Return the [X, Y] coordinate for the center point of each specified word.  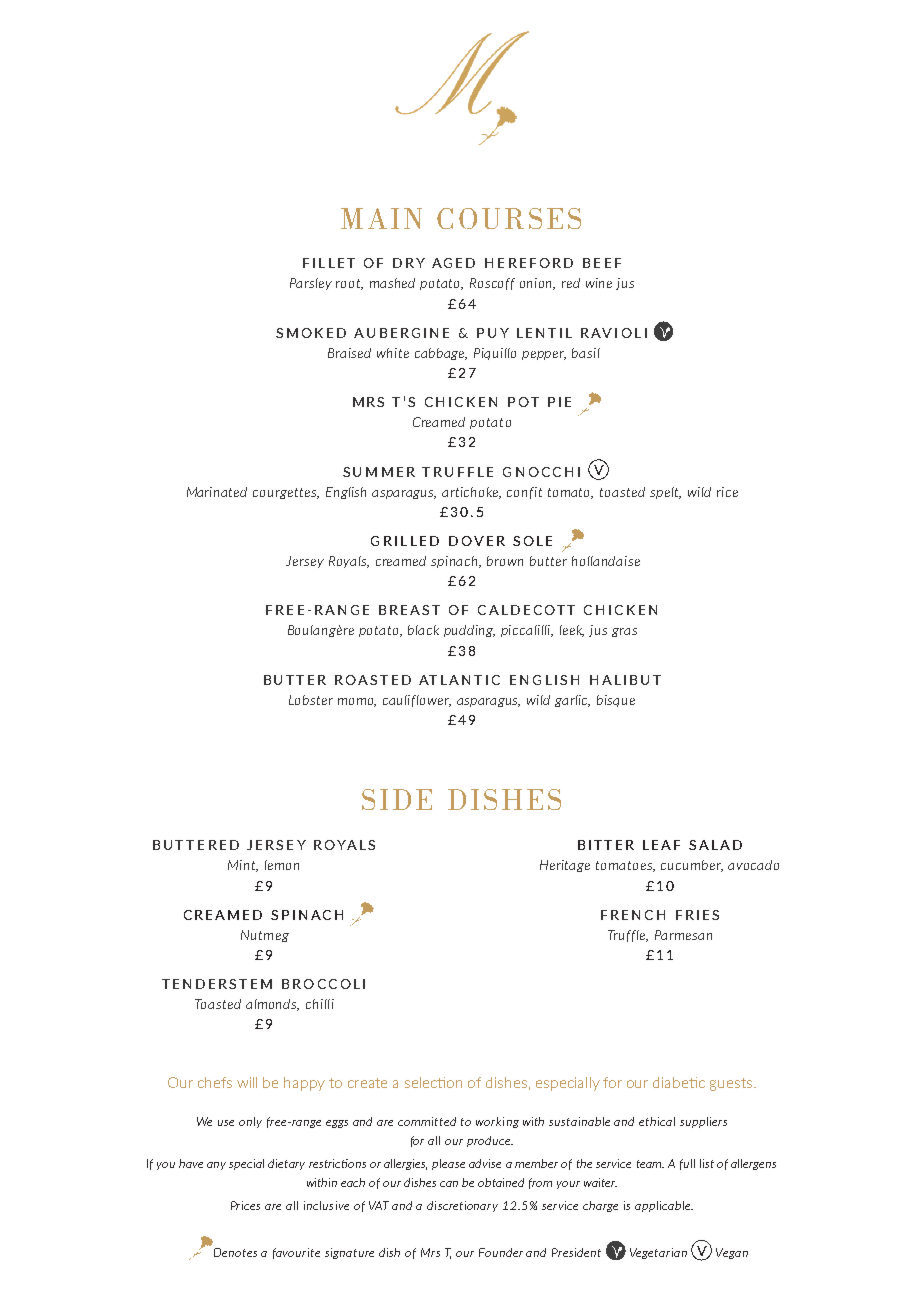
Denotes [235, 1252]
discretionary [462, 1206]
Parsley [311, 284]
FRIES [697, 915]
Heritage [565, 866]
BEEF [602, 263]
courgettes [286, 493]
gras [624, 632]
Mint [243, 866]
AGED [453, 263]
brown [505, 561]
